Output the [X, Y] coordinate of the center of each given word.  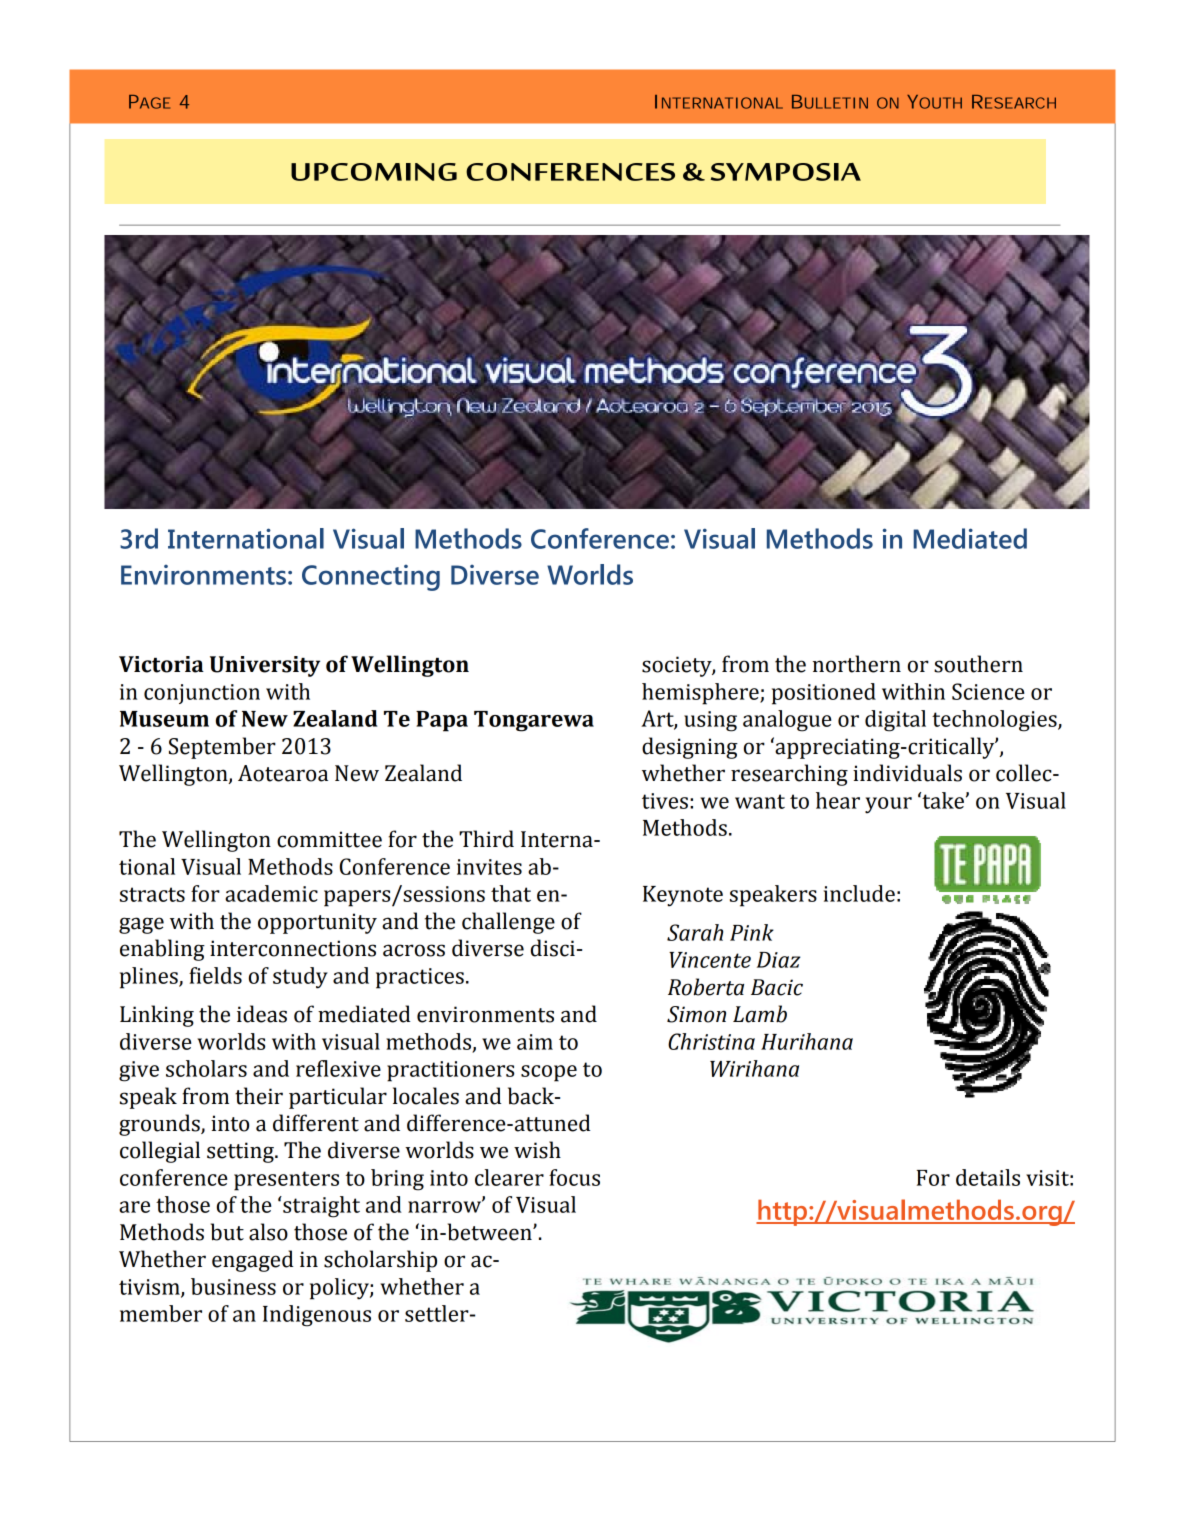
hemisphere [701, 694]
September [222, 748]
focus [574, 1177]
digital [895, 721]
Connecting [371, 578]
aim [535, 1042]
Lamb [760, 1014]
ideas [262, 1014]
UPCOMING [374, 172]
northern [857, 664]
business [233, 1286]
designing [690, 748]
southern [978, 664]
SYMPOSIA [786, 172]
